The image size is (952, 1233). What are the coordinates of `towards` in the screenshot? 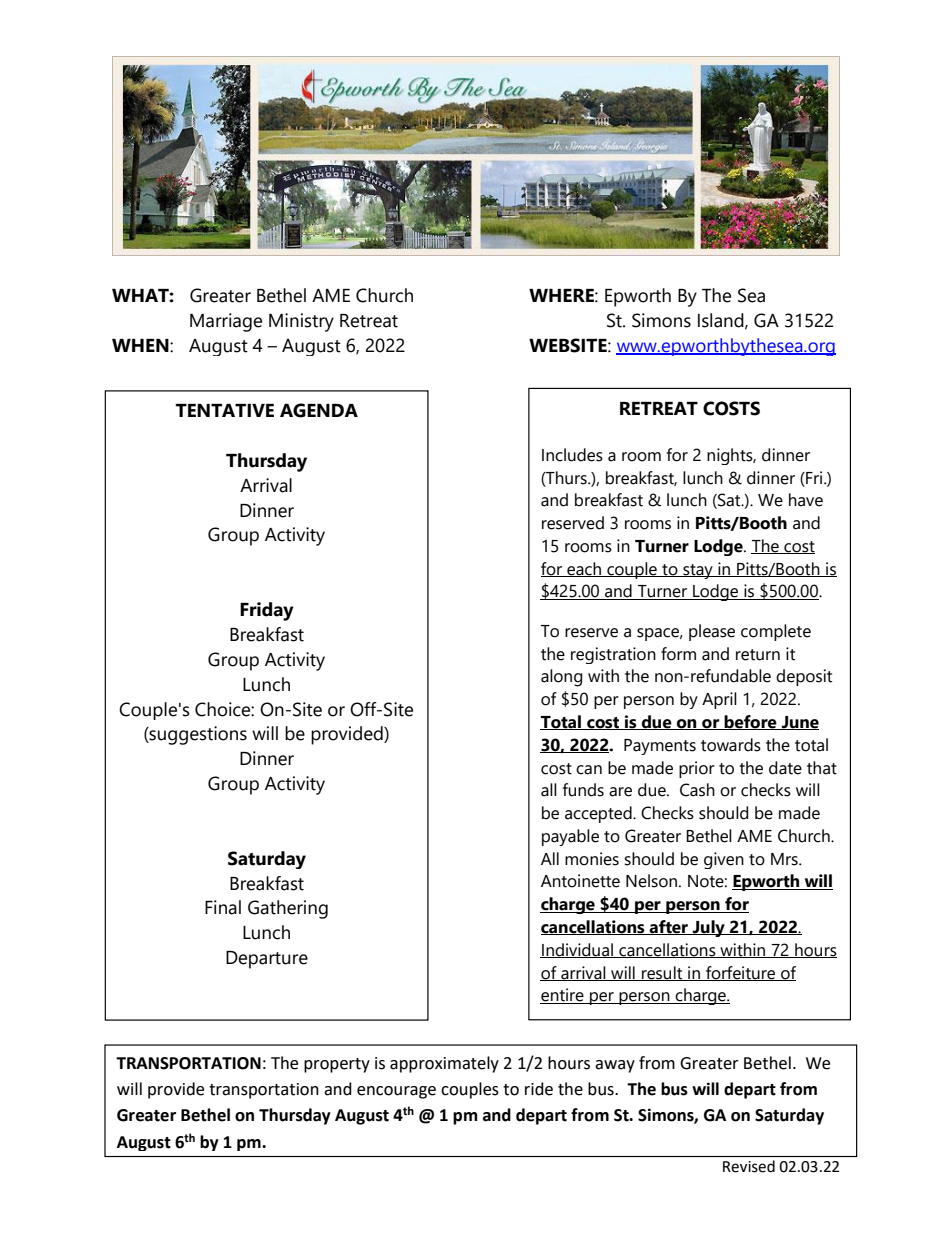 It's located at (731, 745).
